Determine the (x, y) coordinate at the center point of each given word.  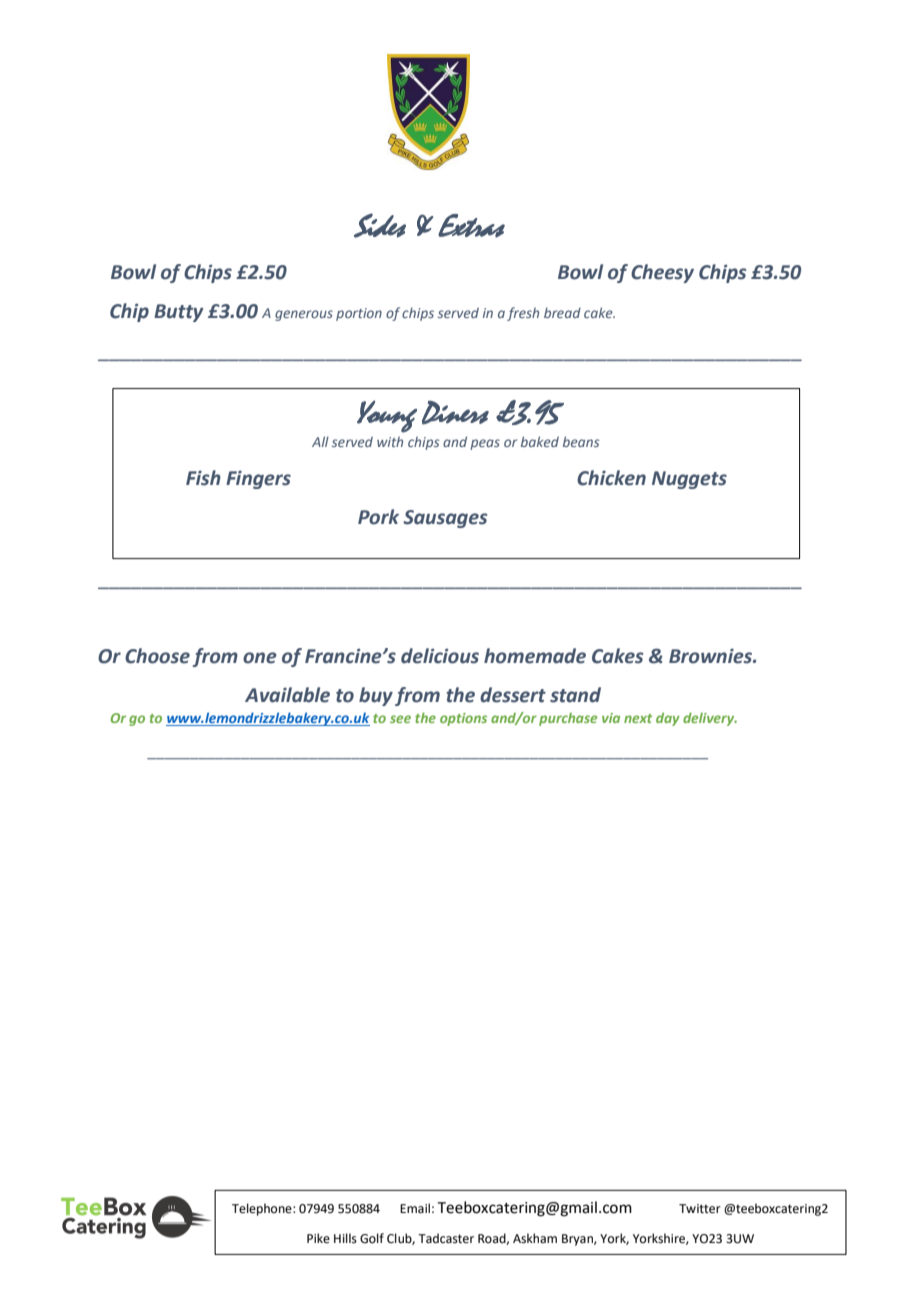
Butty (179, 313)
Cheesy (662, 273)
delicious (440, 656)
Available (287, 695)
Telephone (263, 1209)
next (638, 718)
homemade (535, 656)
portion (359, 314)
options (463, 719)
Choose (157, 656)
